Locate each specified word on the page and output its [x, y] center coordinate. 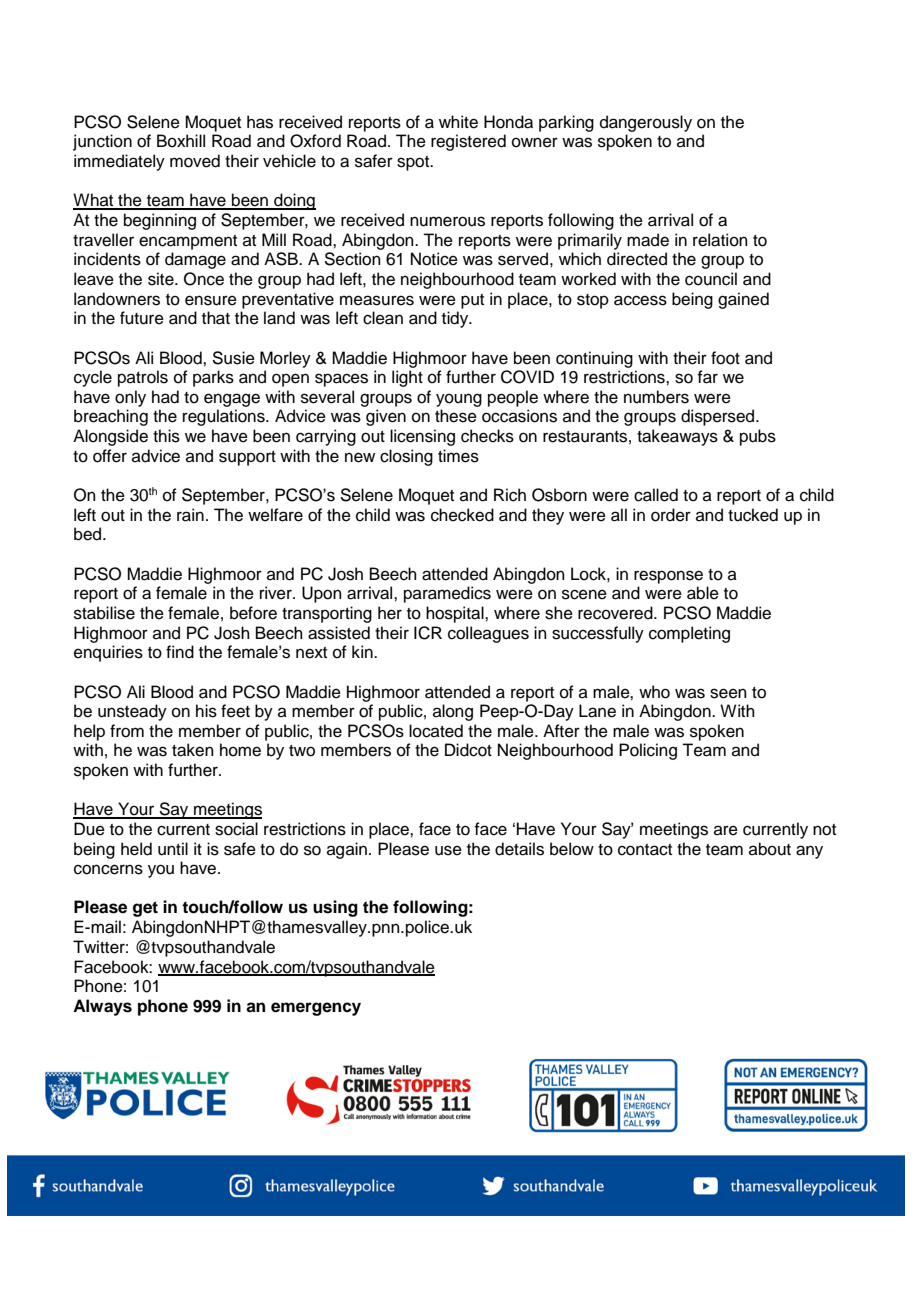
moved [195, 161]
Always [102, 1007]
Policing [648, 751]
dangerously [646, 123]
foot [725, 358]
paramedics [447, 594]
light [407, 378]
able [703, 593]
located [436, 731]
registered [468, 142]
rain [190, 515]
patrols [143, 378]
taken [193, 750]
